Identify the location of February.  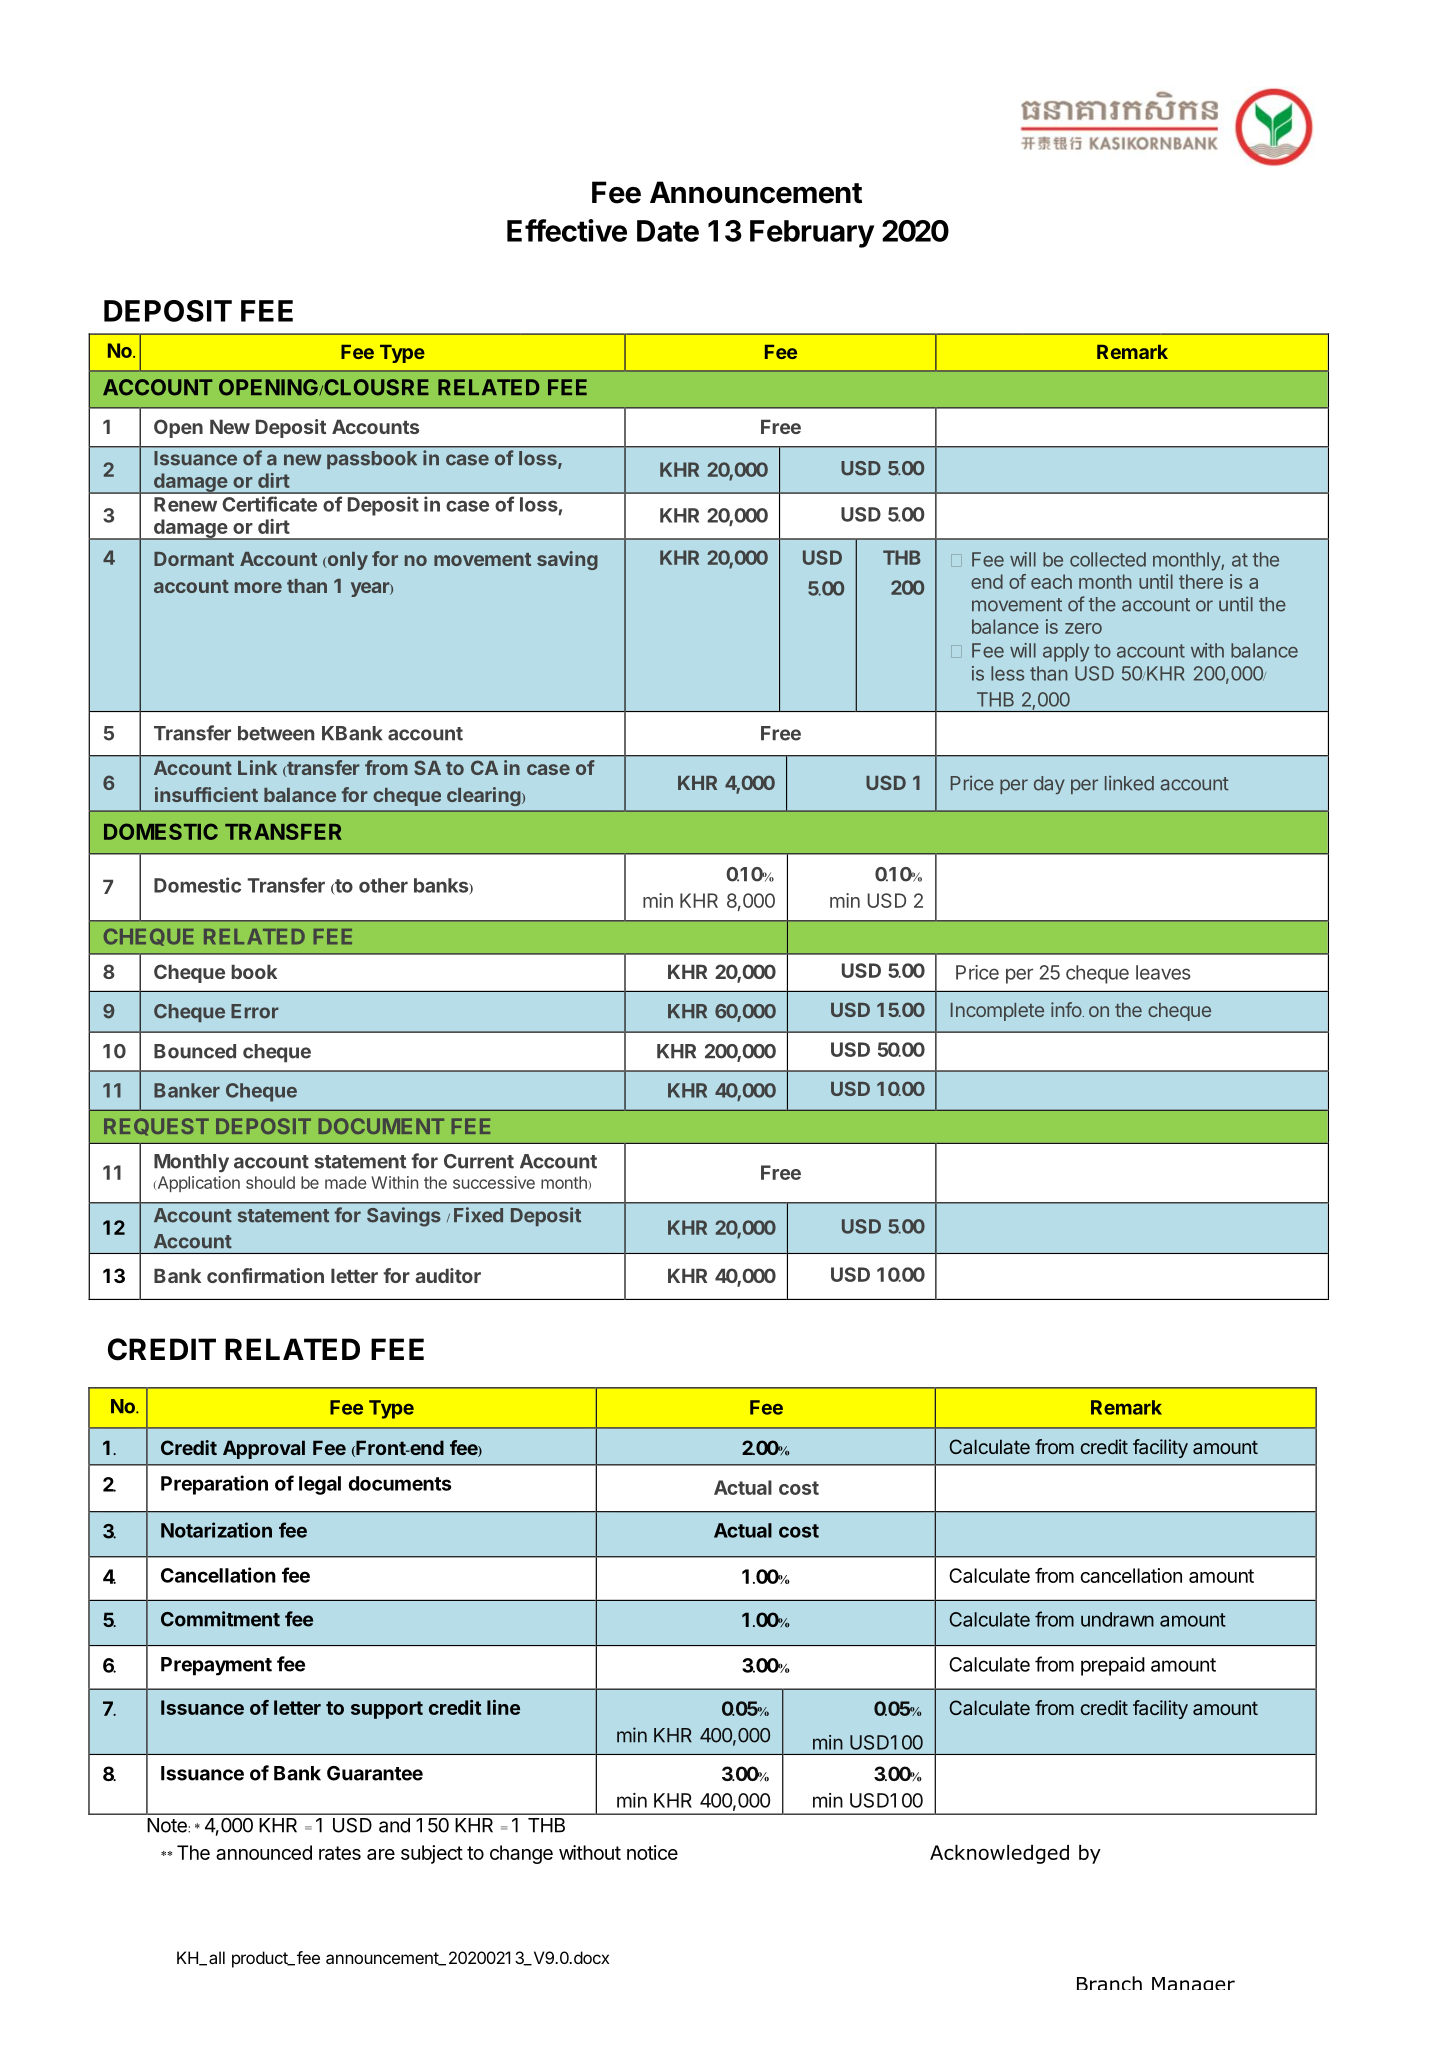
(812, 234).
